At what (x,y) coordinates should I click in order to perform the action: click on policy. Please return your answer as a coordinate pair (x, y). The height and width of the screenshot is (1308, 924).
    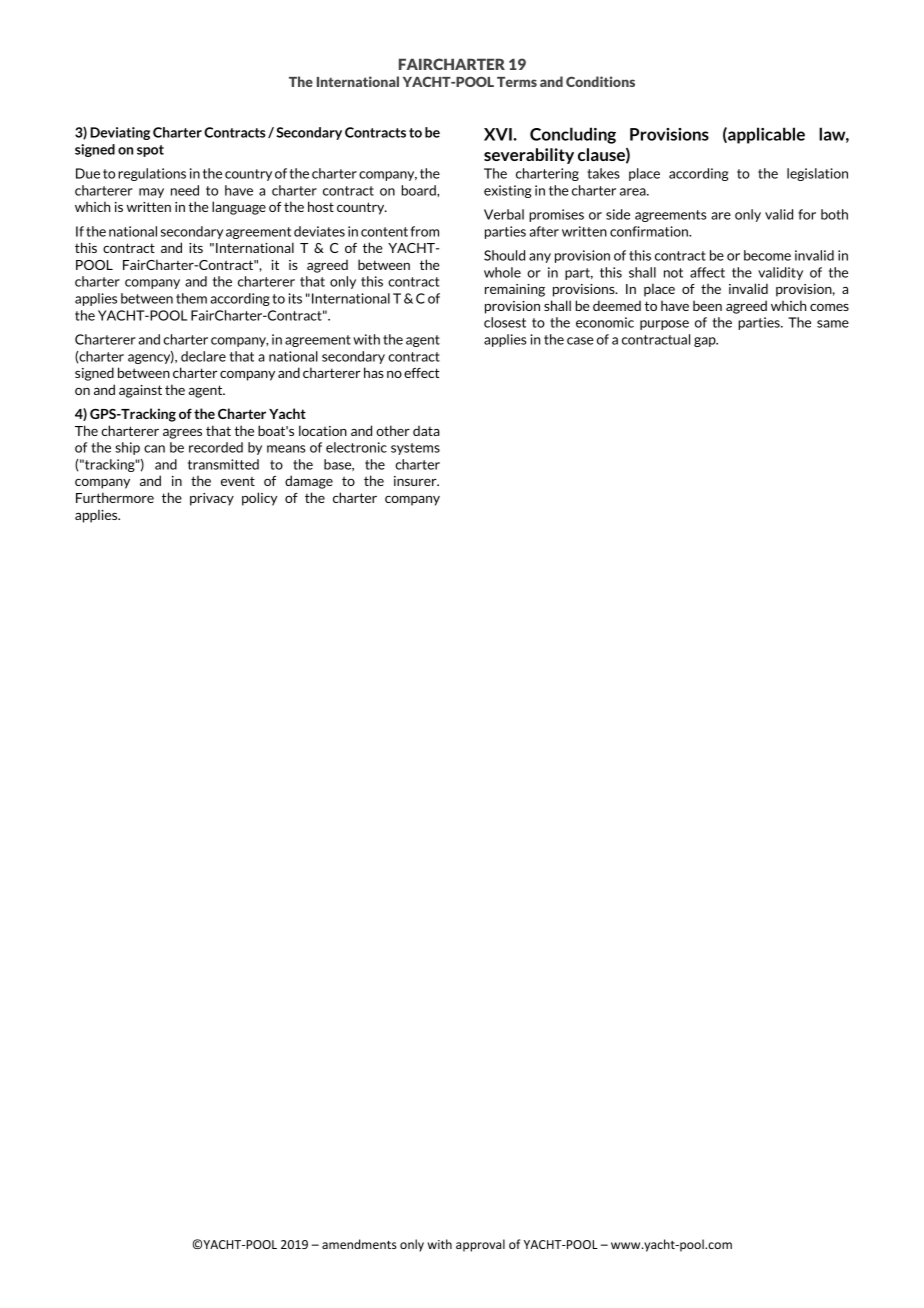
    Looking at the image, I should click on (259, 499).
